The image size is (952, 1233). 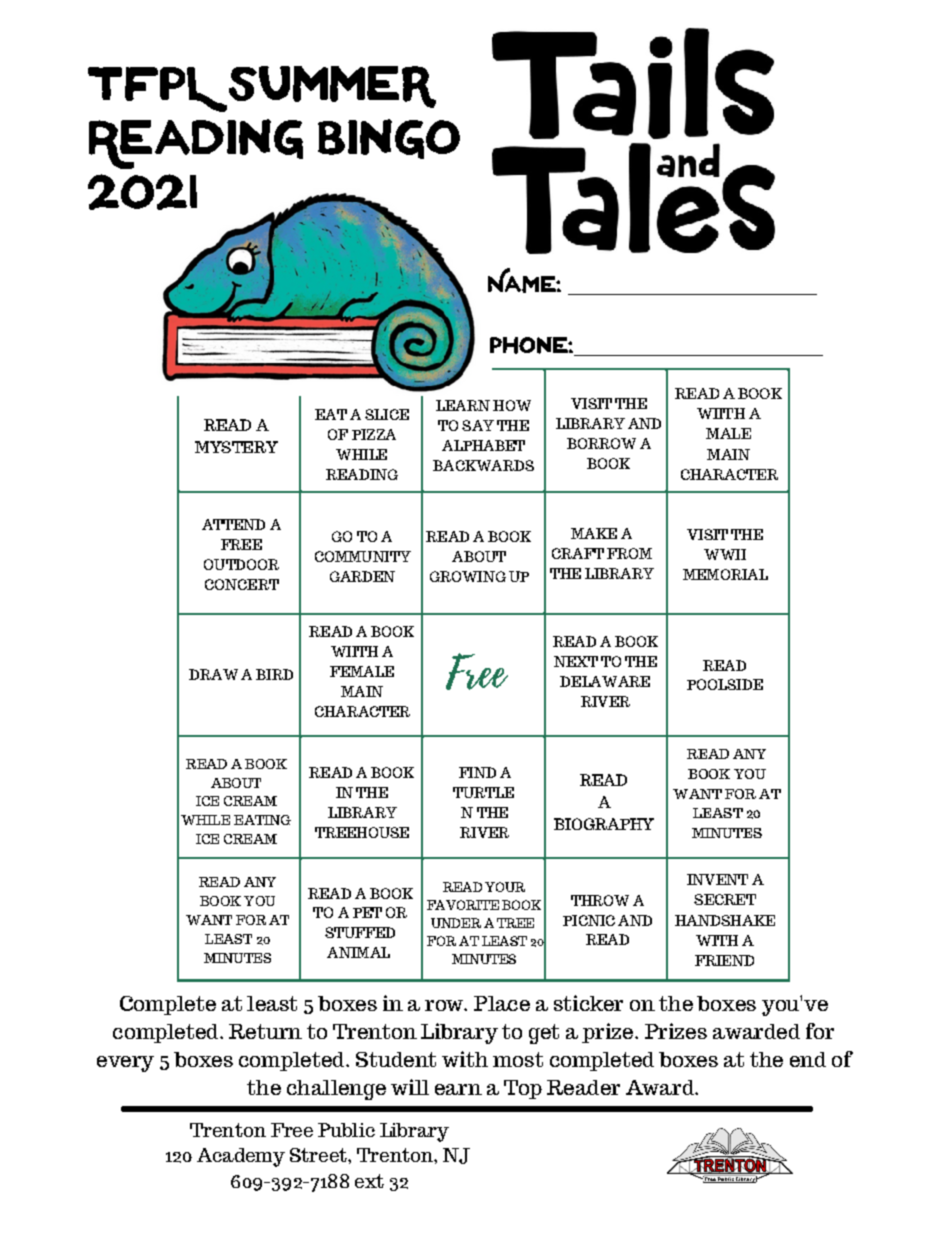 I want to click on Academy, so click(x=241, y=1157).
